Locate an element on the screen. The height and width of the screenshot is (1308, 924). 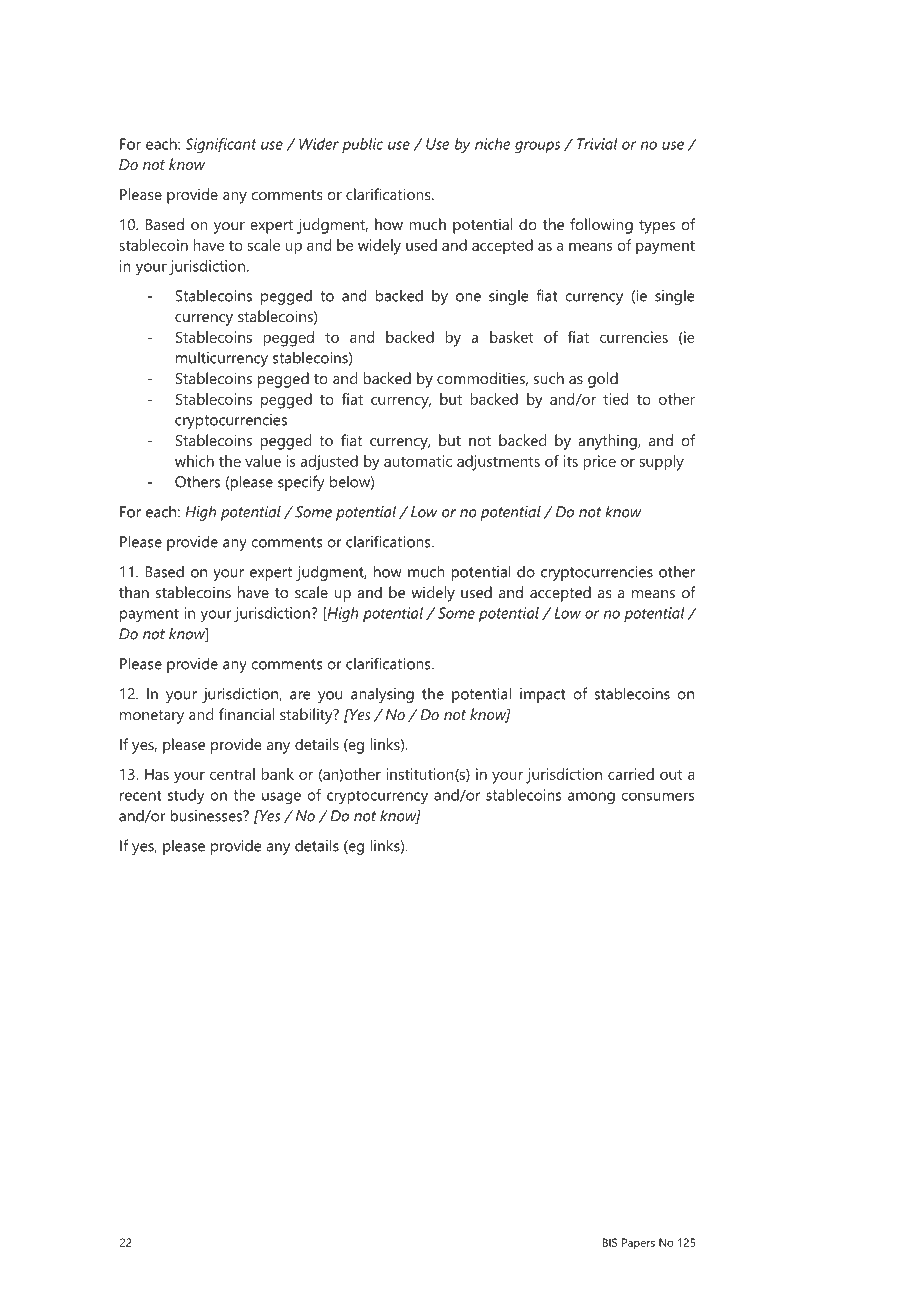
businesses is located at coordinates (207, 815).
